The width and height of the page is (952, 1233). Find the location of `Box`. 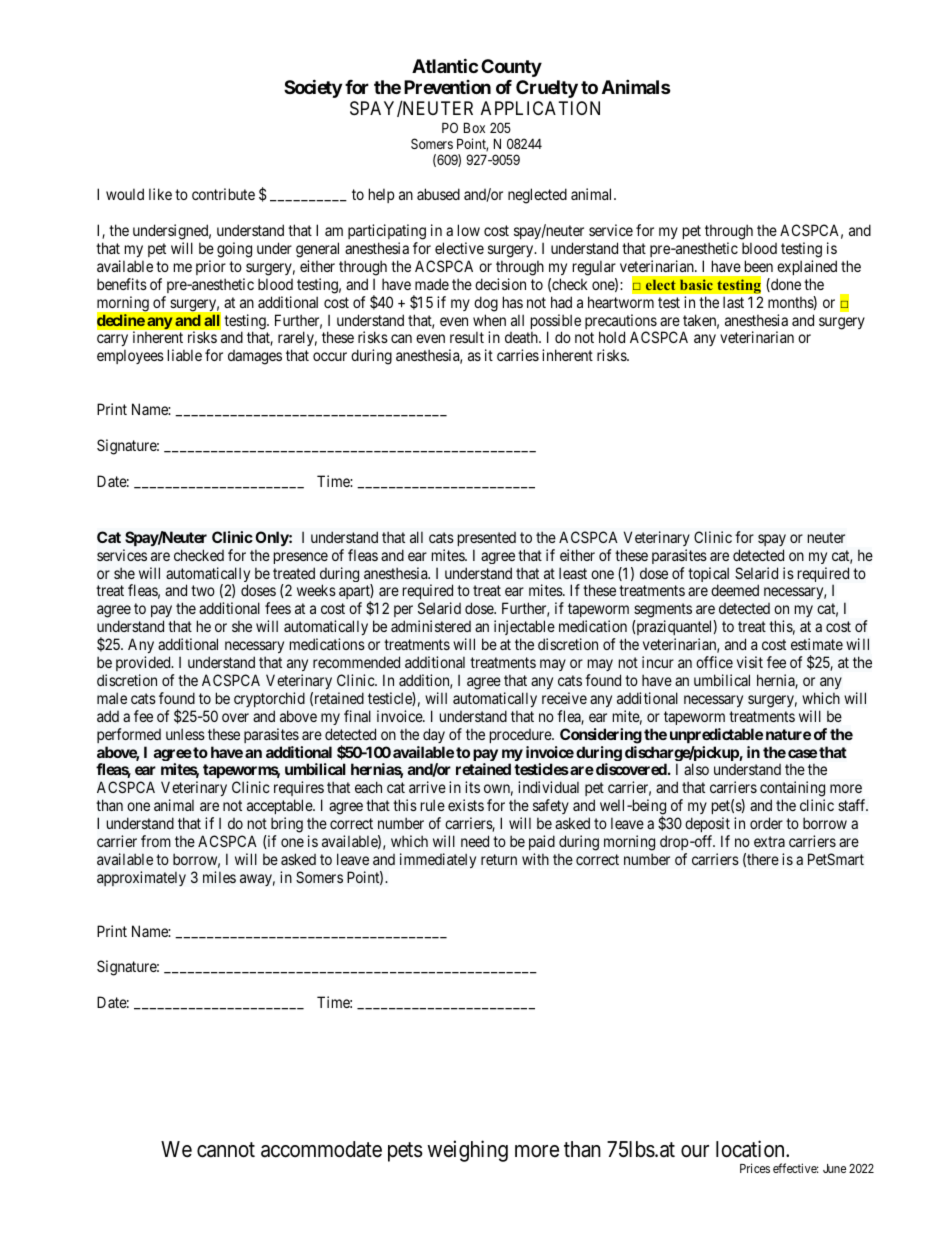

Box is located at coordinates (474, 127).
